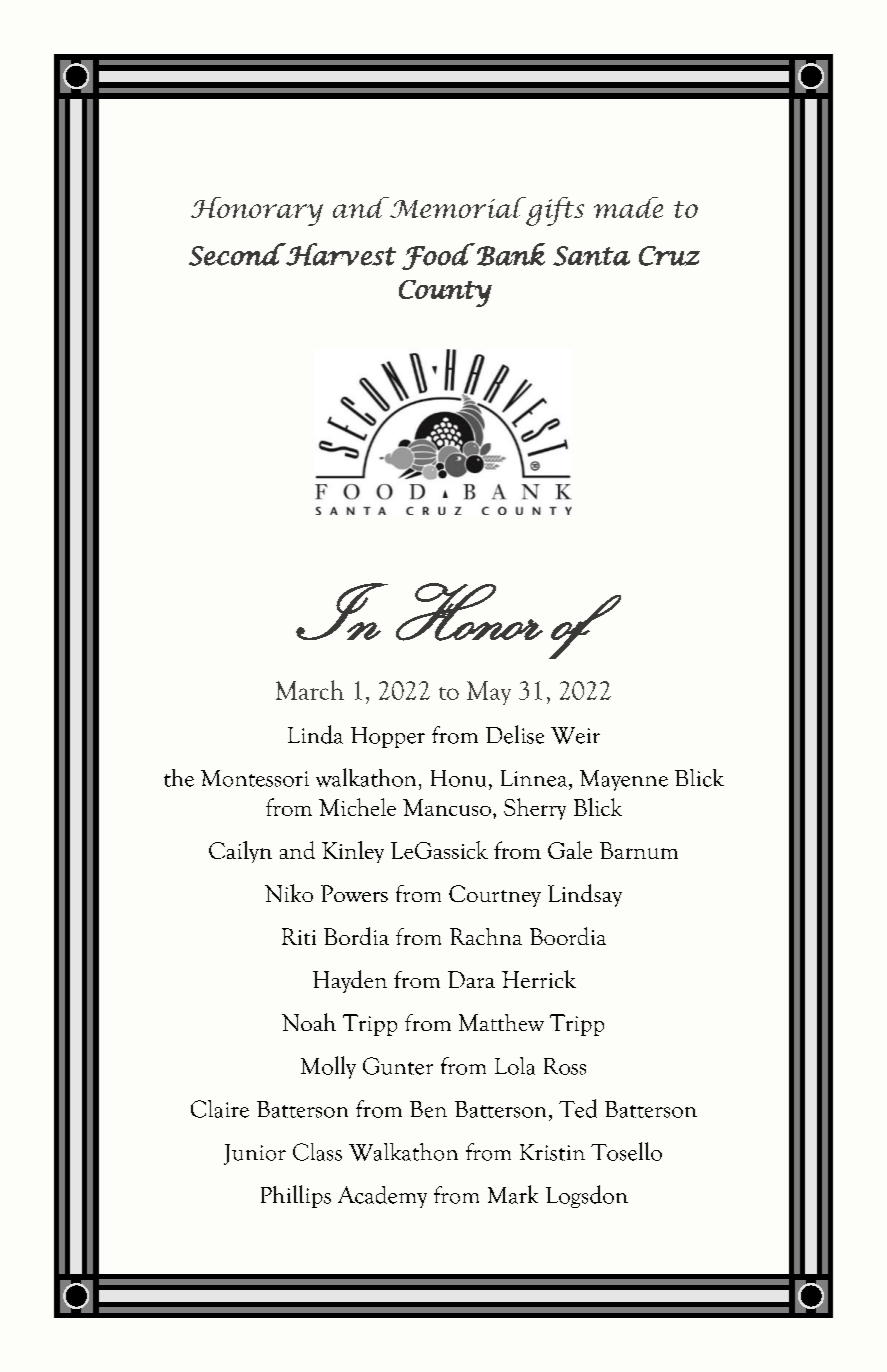  Describe the element at coordinates (310, 690) in the screenshot. I see `March` at that location.
